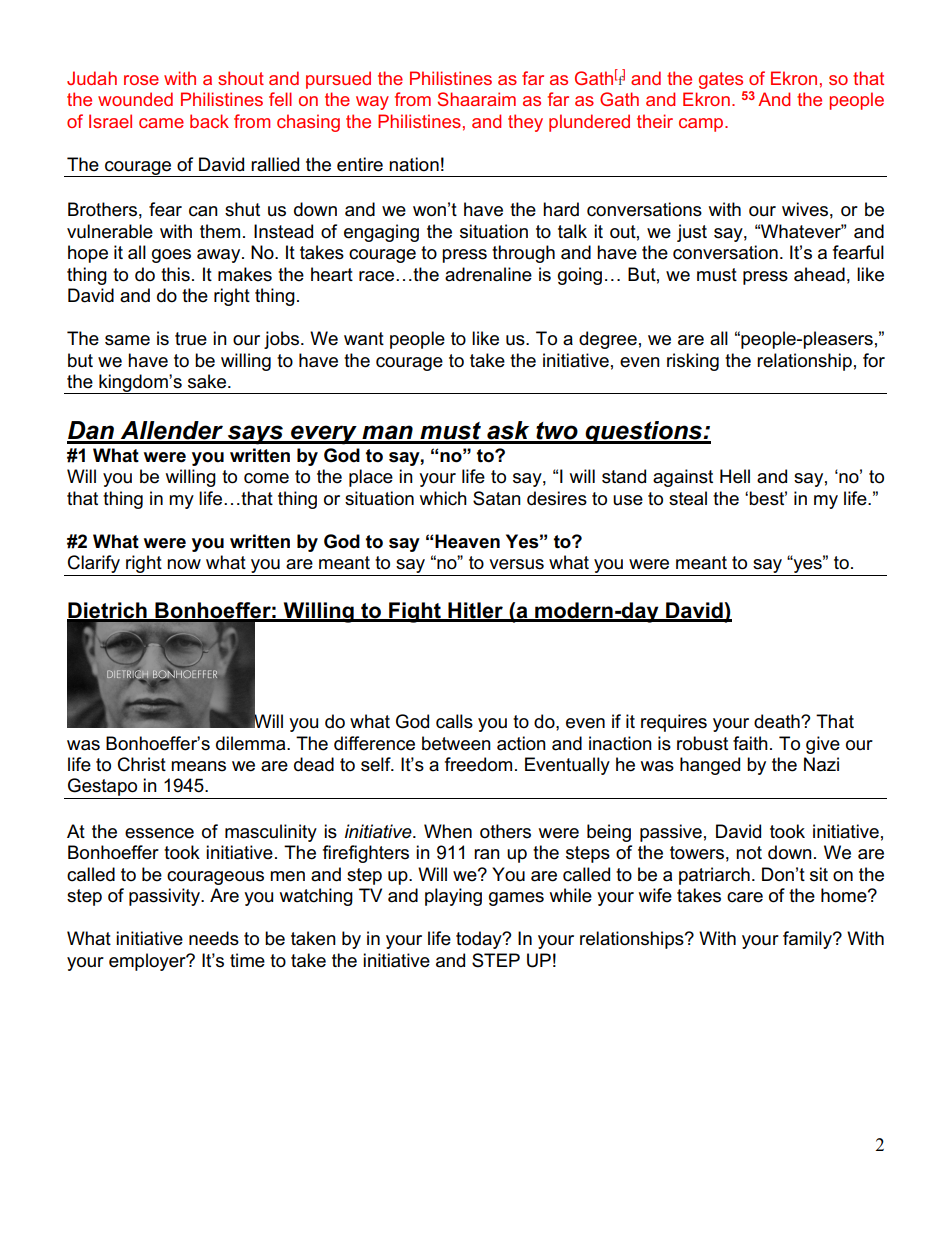  Describe the element at coordinates (721, 80) in the image. I see `gates` at that location.
